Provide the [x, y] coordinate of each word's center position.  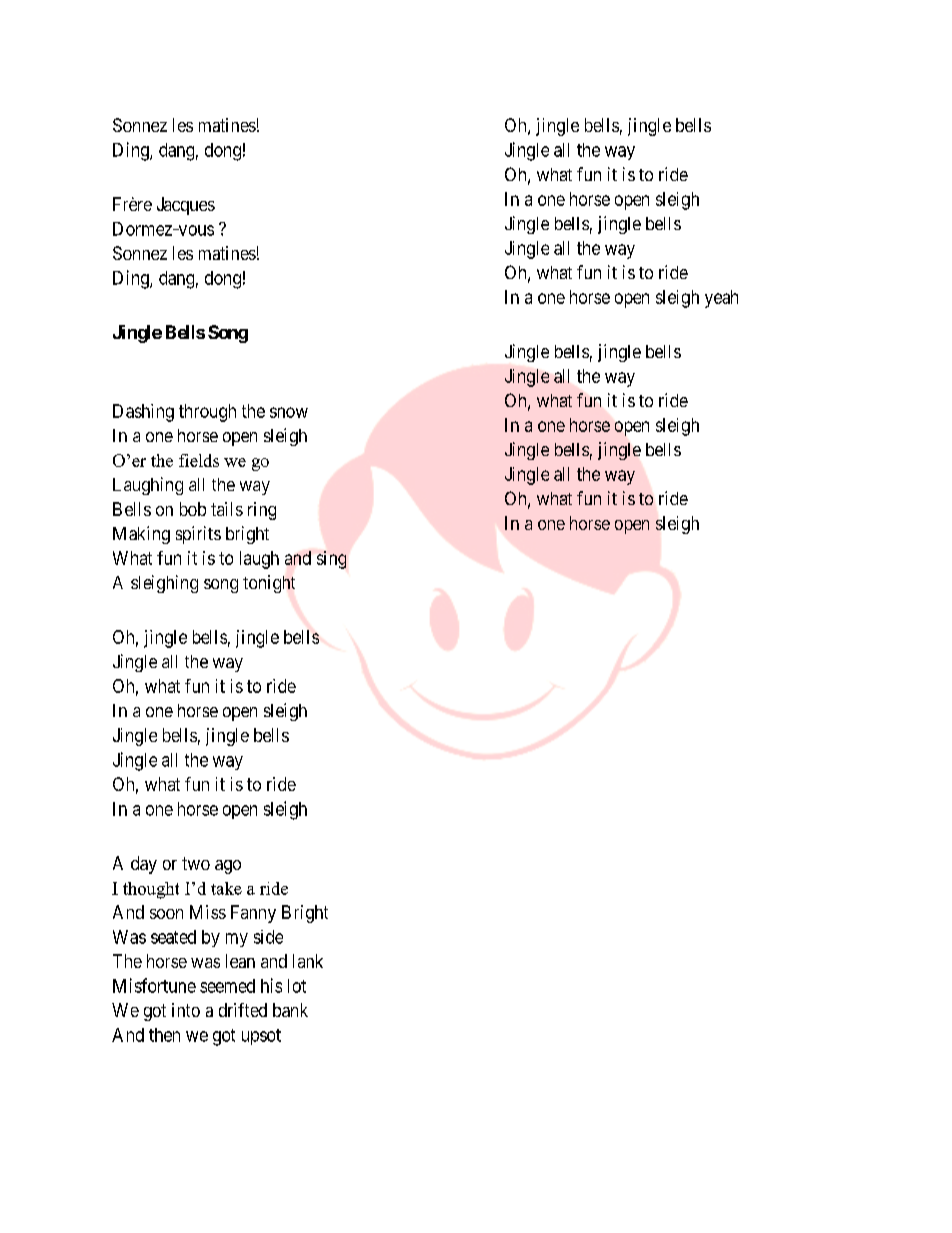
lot [297, 986]
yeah [721, 299]
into [186, 1010]
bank [290, 1010]
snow [289, 412]
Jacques [186, 206]
